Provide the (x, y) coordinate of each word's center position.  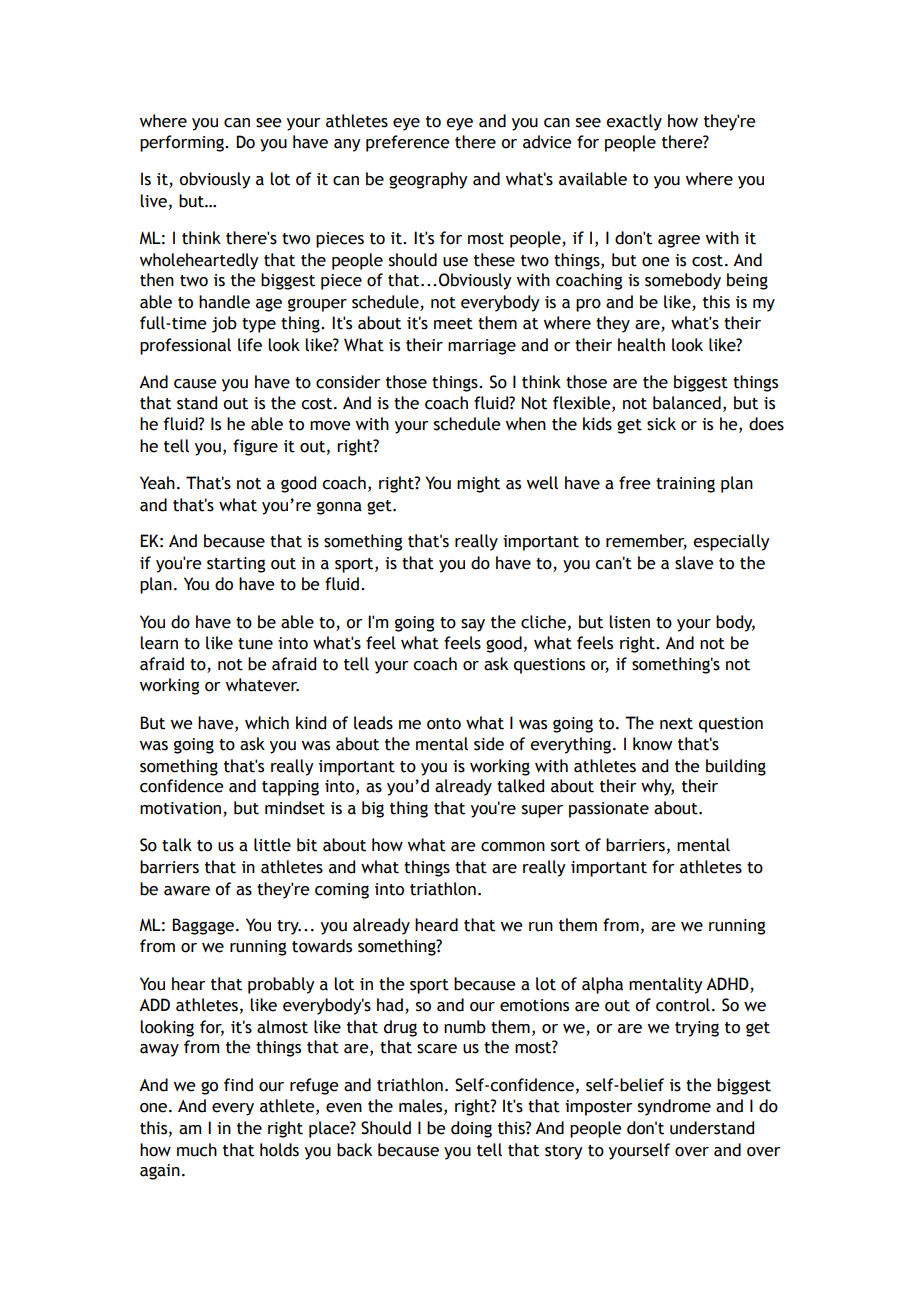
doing (471, 1129)
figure (255, 447)
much (197, 1150)
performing (183, 143)
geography (428, 180)
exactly (634, 122)
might (478, 484)
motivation (182, 809)
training (685, 485)
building (736, 767)
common (513, 847)
